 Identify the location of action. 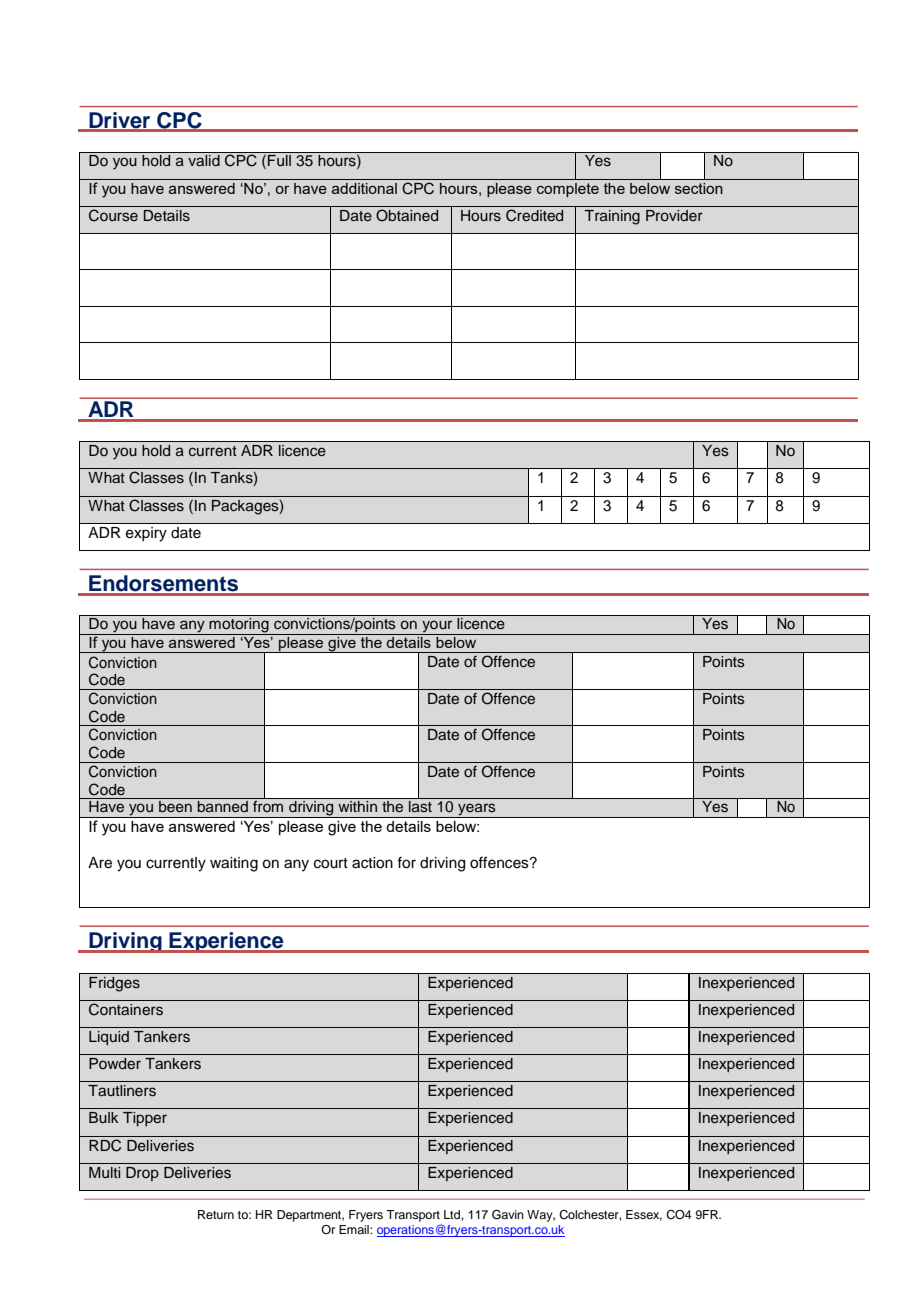
(372, 863).
